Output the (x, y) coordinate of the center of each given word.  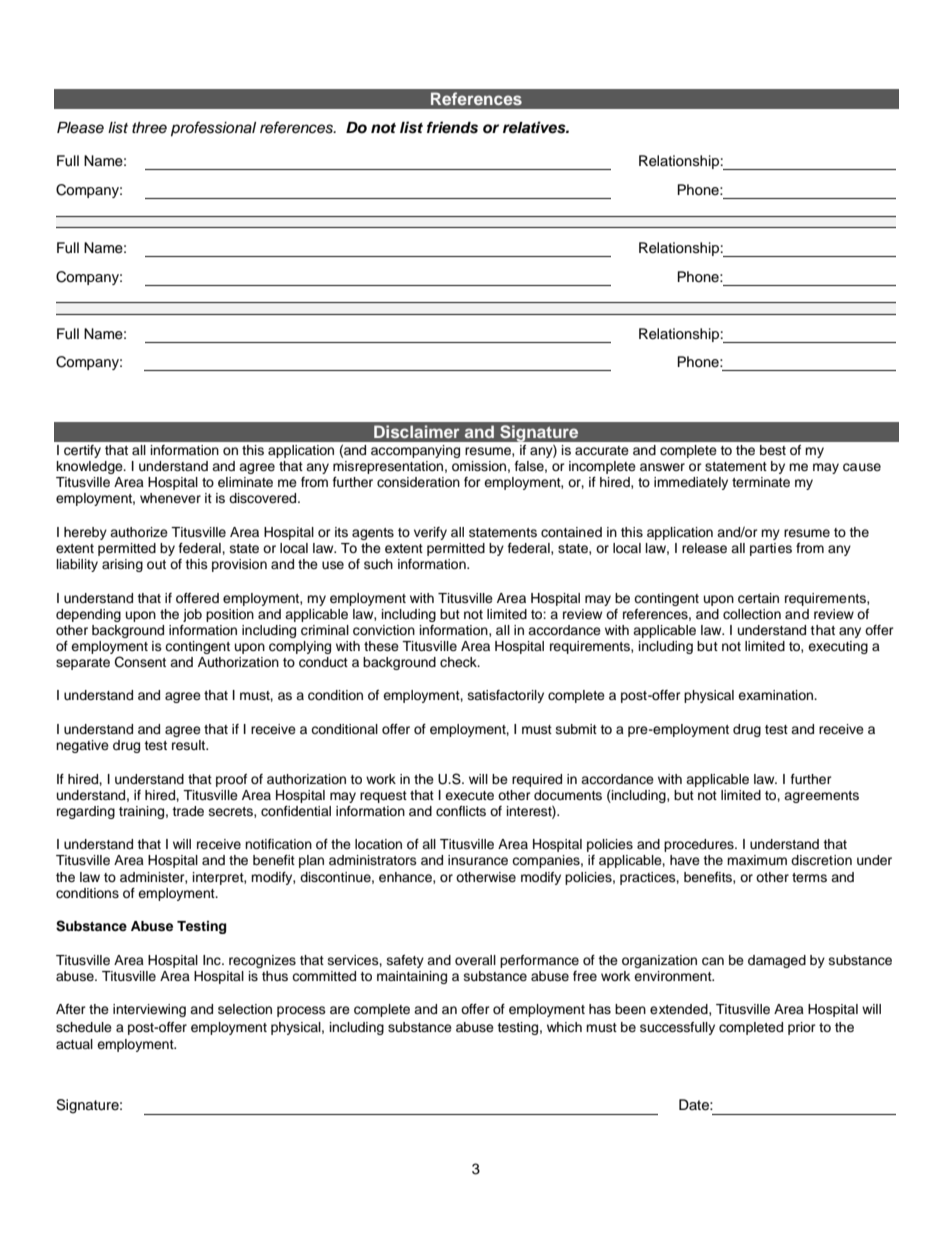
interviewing (149, 1010)
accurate (602, 450)
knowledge (91, 467)
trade (188, 811)
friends (452, 127)
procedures (700, 845)
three (149, 127)
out (156, 564)
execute (469, 796)
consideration (418, 482)
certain (758, 598)
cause (862, 467)
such (378, 564)
